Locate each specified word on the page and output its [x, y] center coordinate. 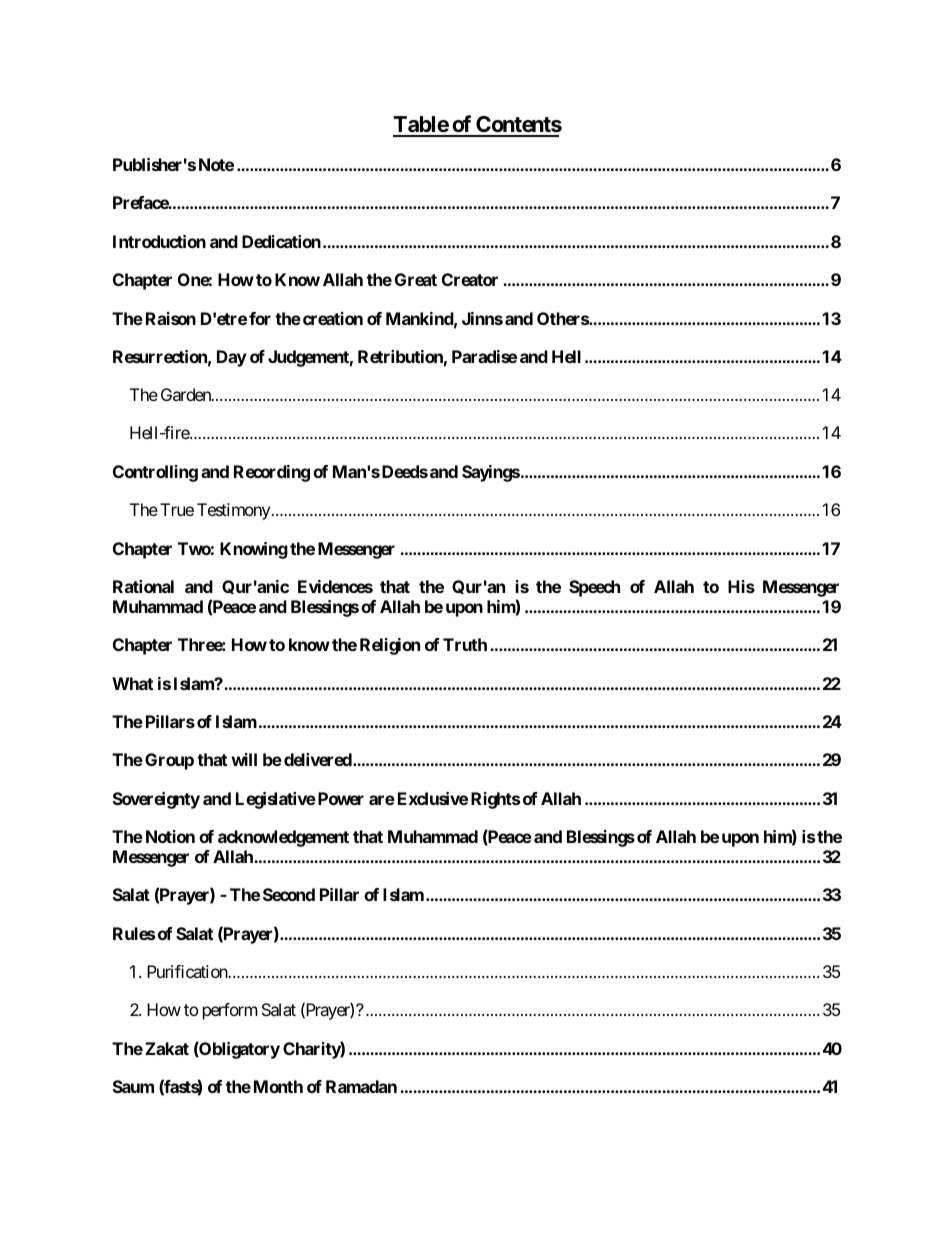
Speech [594, 588]
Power [341, 798]
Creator [470, 279]
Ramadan [361, 1086]
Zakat [167, 1048]
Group [169, 761]
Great [416, 279]
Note [216, 164]
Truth [465, 644]
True [177, 509]
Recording [272, 473]
